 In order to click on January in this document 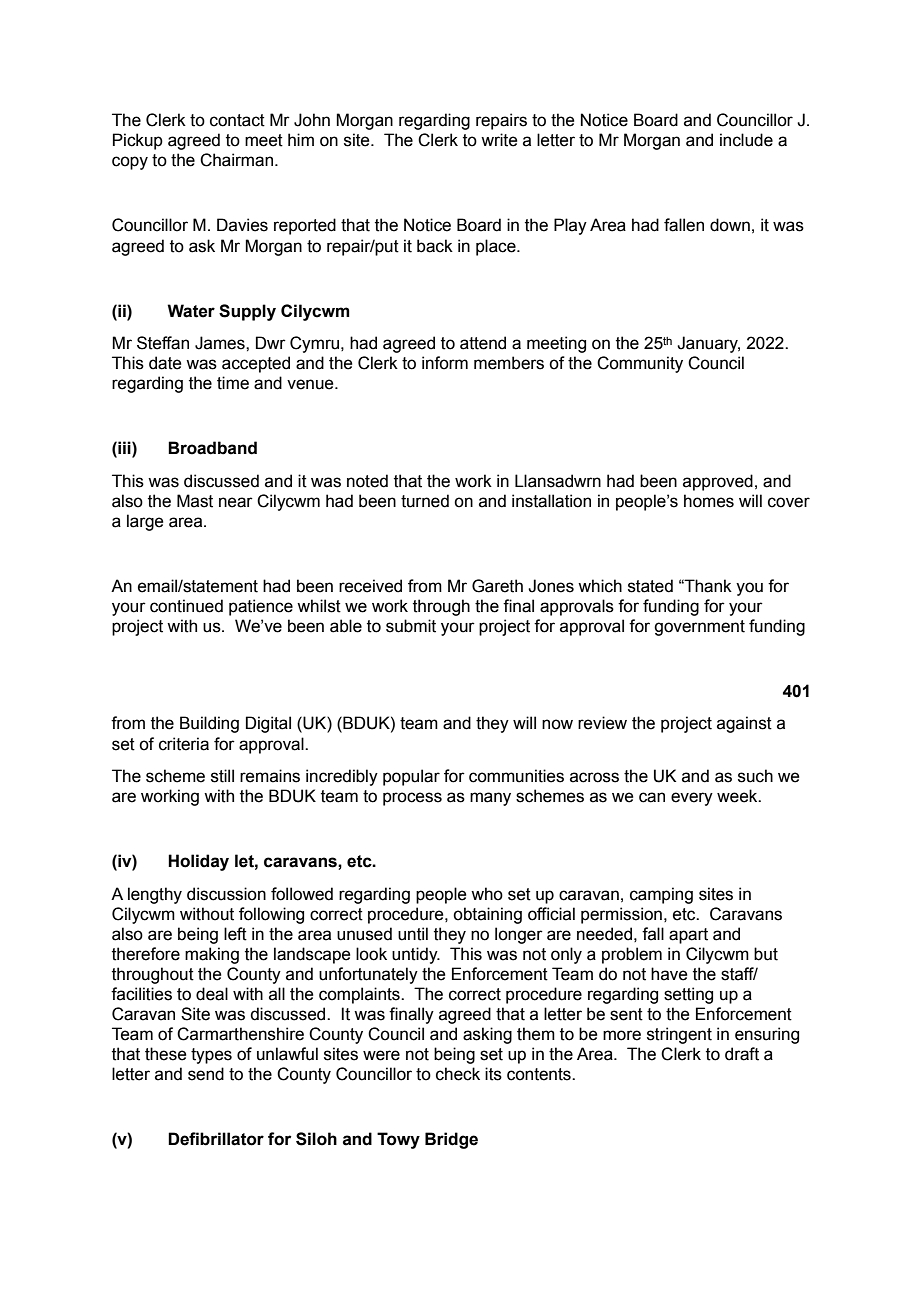, I will do `click(708, 344)`.
